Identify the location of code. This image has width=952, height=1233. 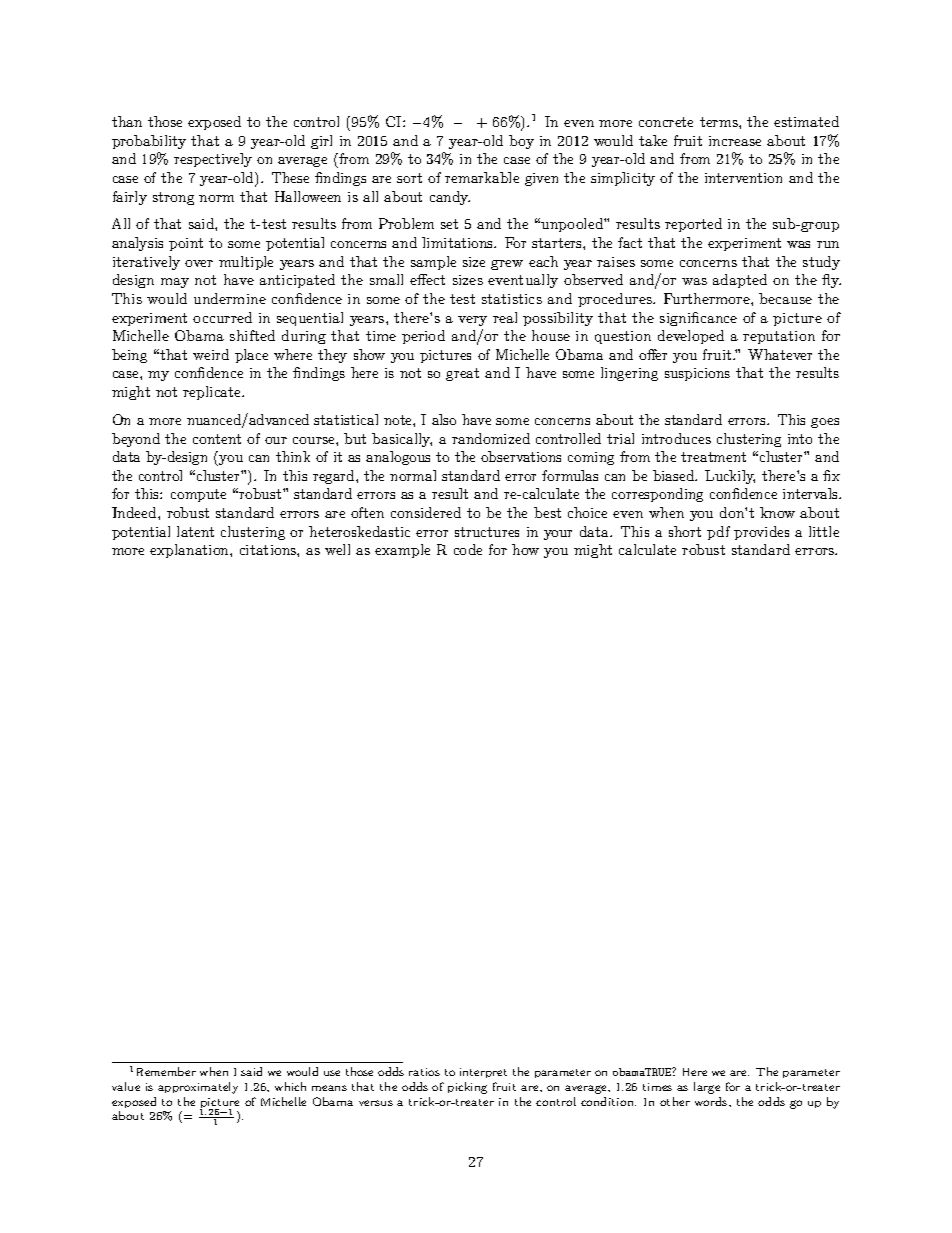
(468, 549).
